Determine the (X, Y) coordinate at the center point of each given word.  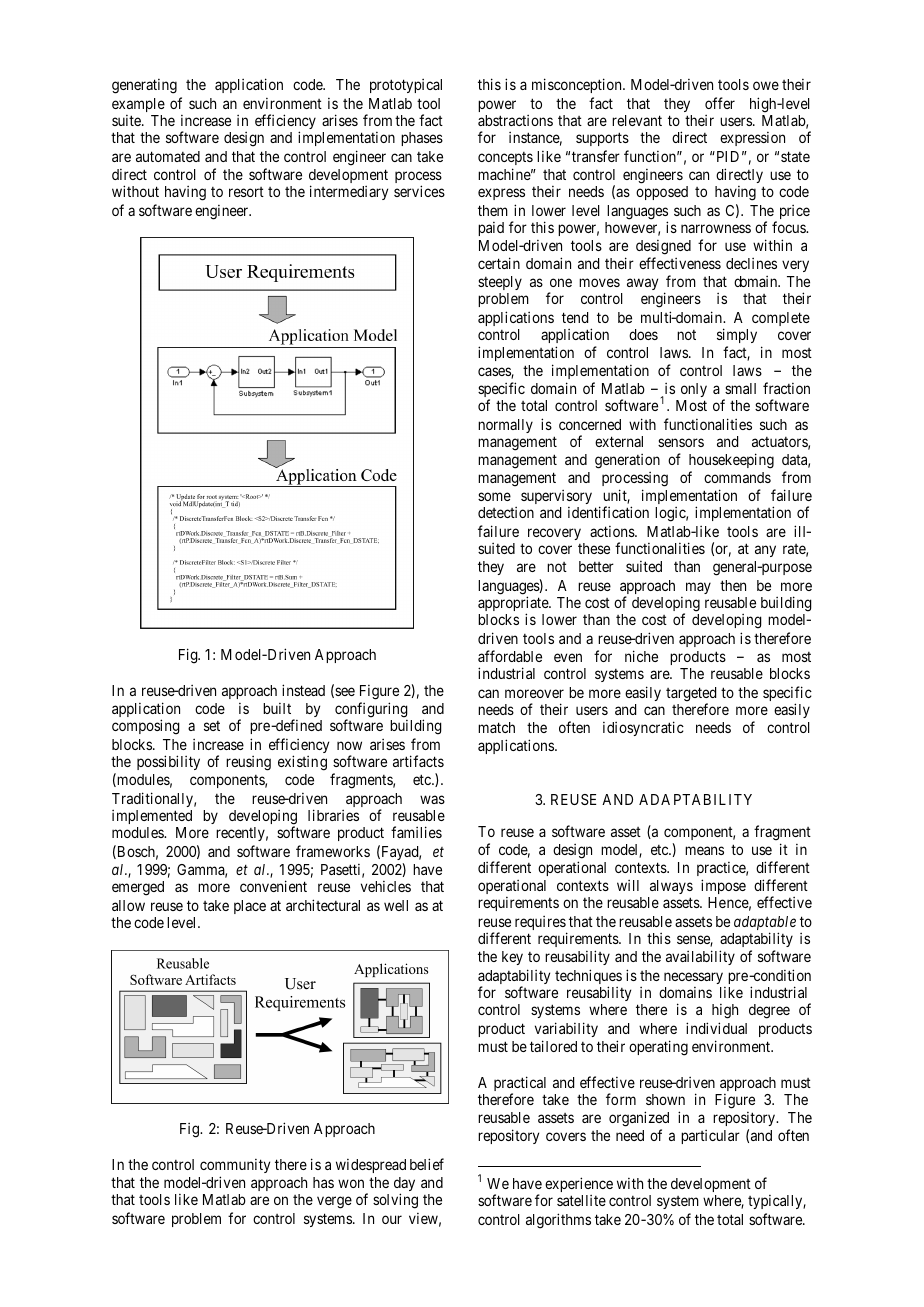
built (277, 708)
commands (737, 477)
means (704, 850)
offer (720, 103)
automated (168, 156)
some (494, 496)
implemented (152, 817)
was (432, 799)
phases (422, 139)
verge (334, 1202)
